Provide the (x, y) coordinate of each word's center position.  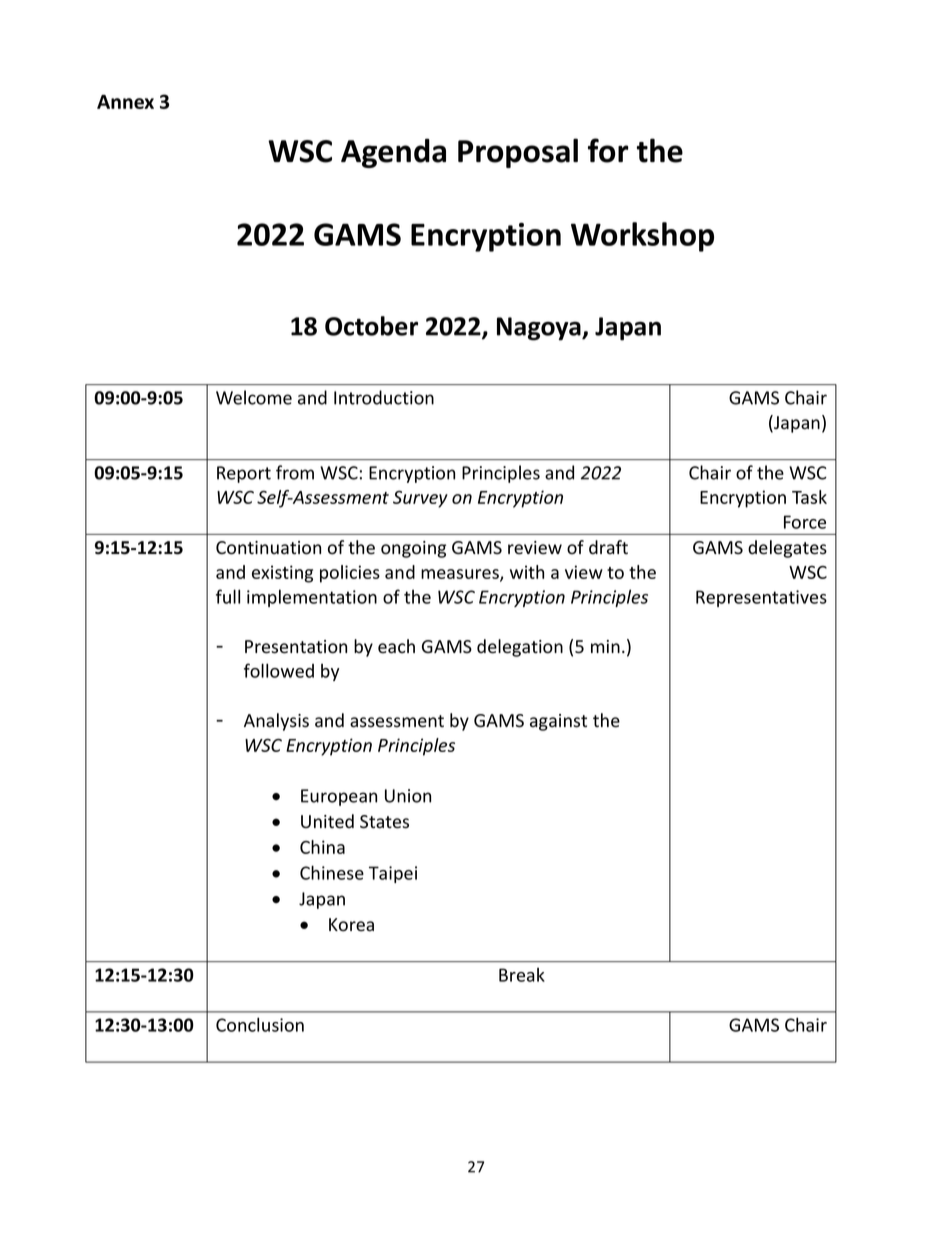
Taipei (393, 874)
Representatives (761, 598)
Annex (125, 102)
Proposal (518, 153)
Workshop (642, 237)
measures (461, 575)
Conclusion (260, 1024)
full (228, 596)
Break (522, 975)
